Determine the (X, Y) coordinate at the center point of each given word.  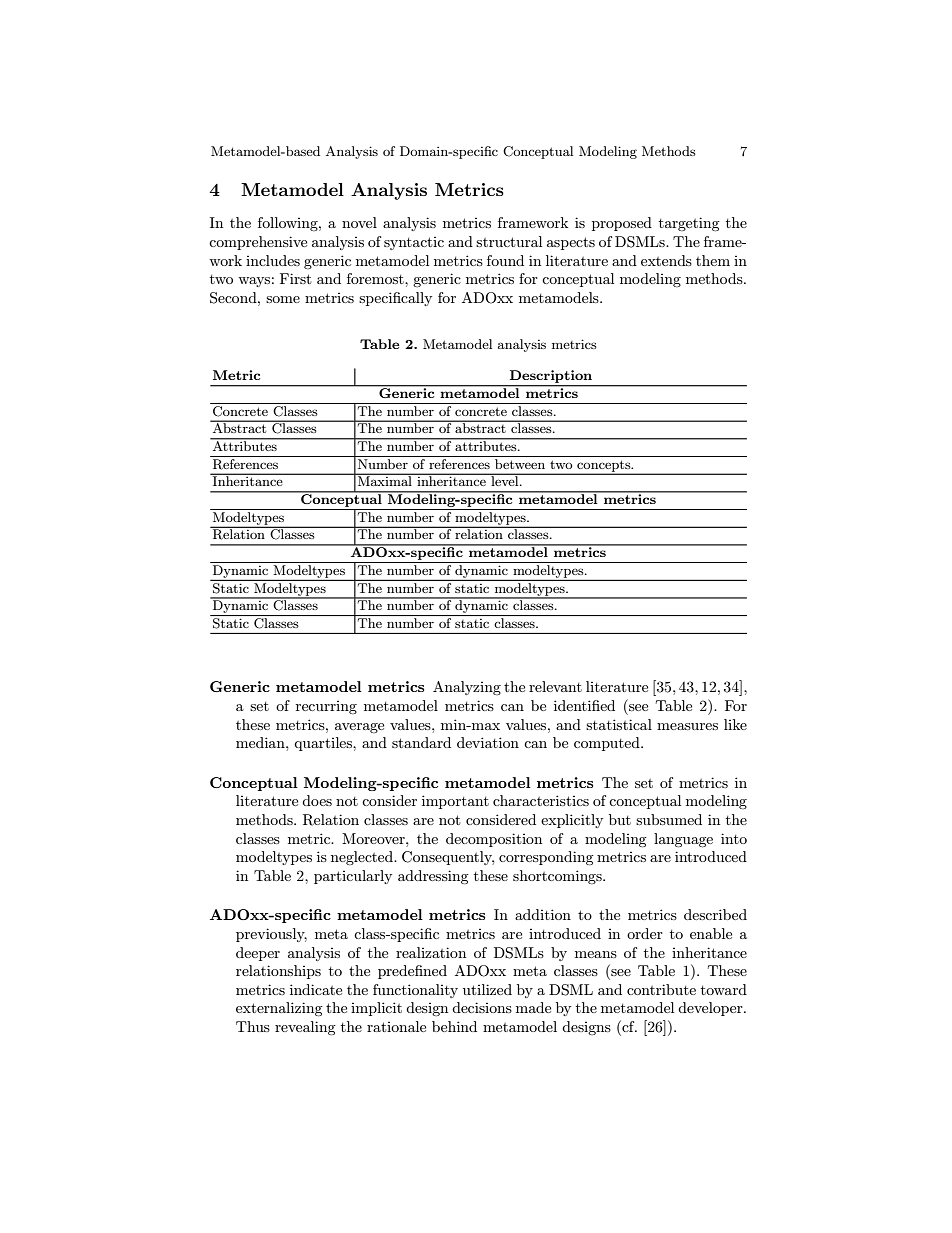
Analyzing (467, 688)
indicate (316, 989)
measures (687, 726)
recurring (326, 707)
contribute (661, 989)
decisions (482, 1007)
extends (666, 260)
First (295, 278)
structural (509, 241)
